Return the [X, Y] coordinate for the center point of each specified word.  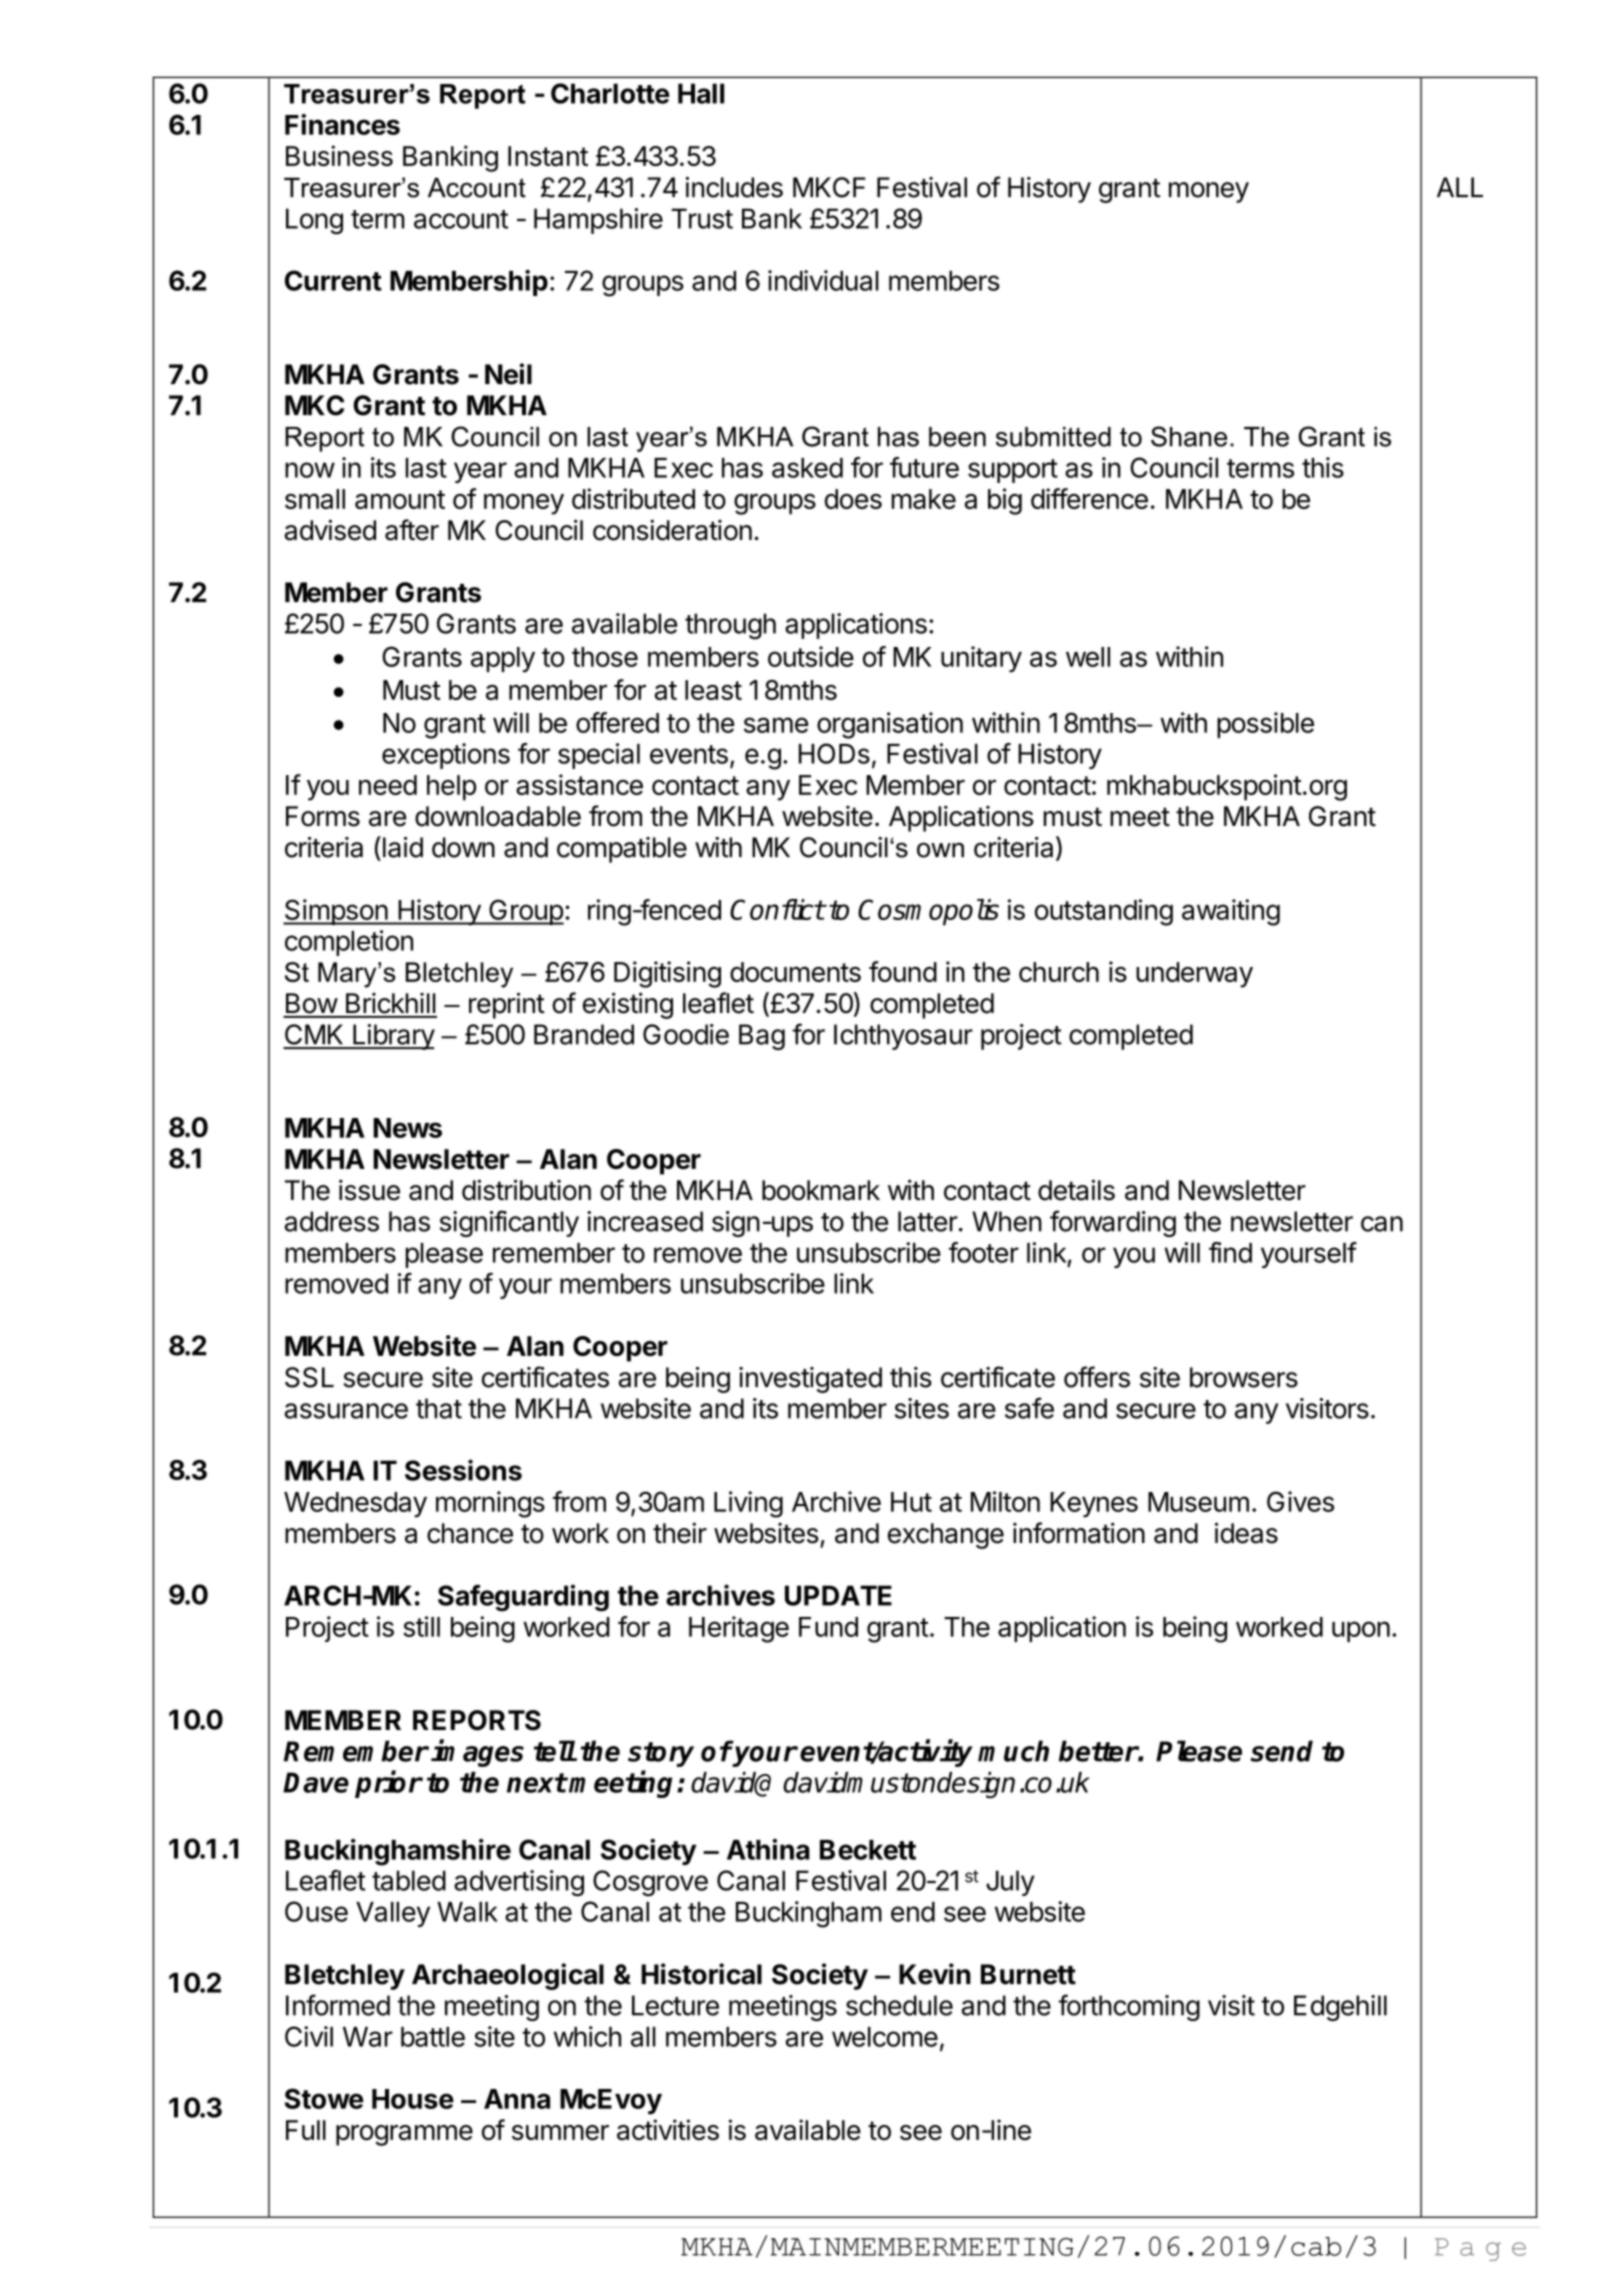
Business [339, 155]
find [1230, 1252]
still [421, 1626]
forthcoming [1129, 2007]
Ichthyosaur [903, 1037]
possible [1265, 725]
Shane [1189, 436]
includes [734, 187]
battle [433, 2037]
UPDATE [838, 1595]
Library [393, 1037]
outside [811, 656]
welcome [885, 2037]
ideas [1246, 1533]
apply [503, 660]
